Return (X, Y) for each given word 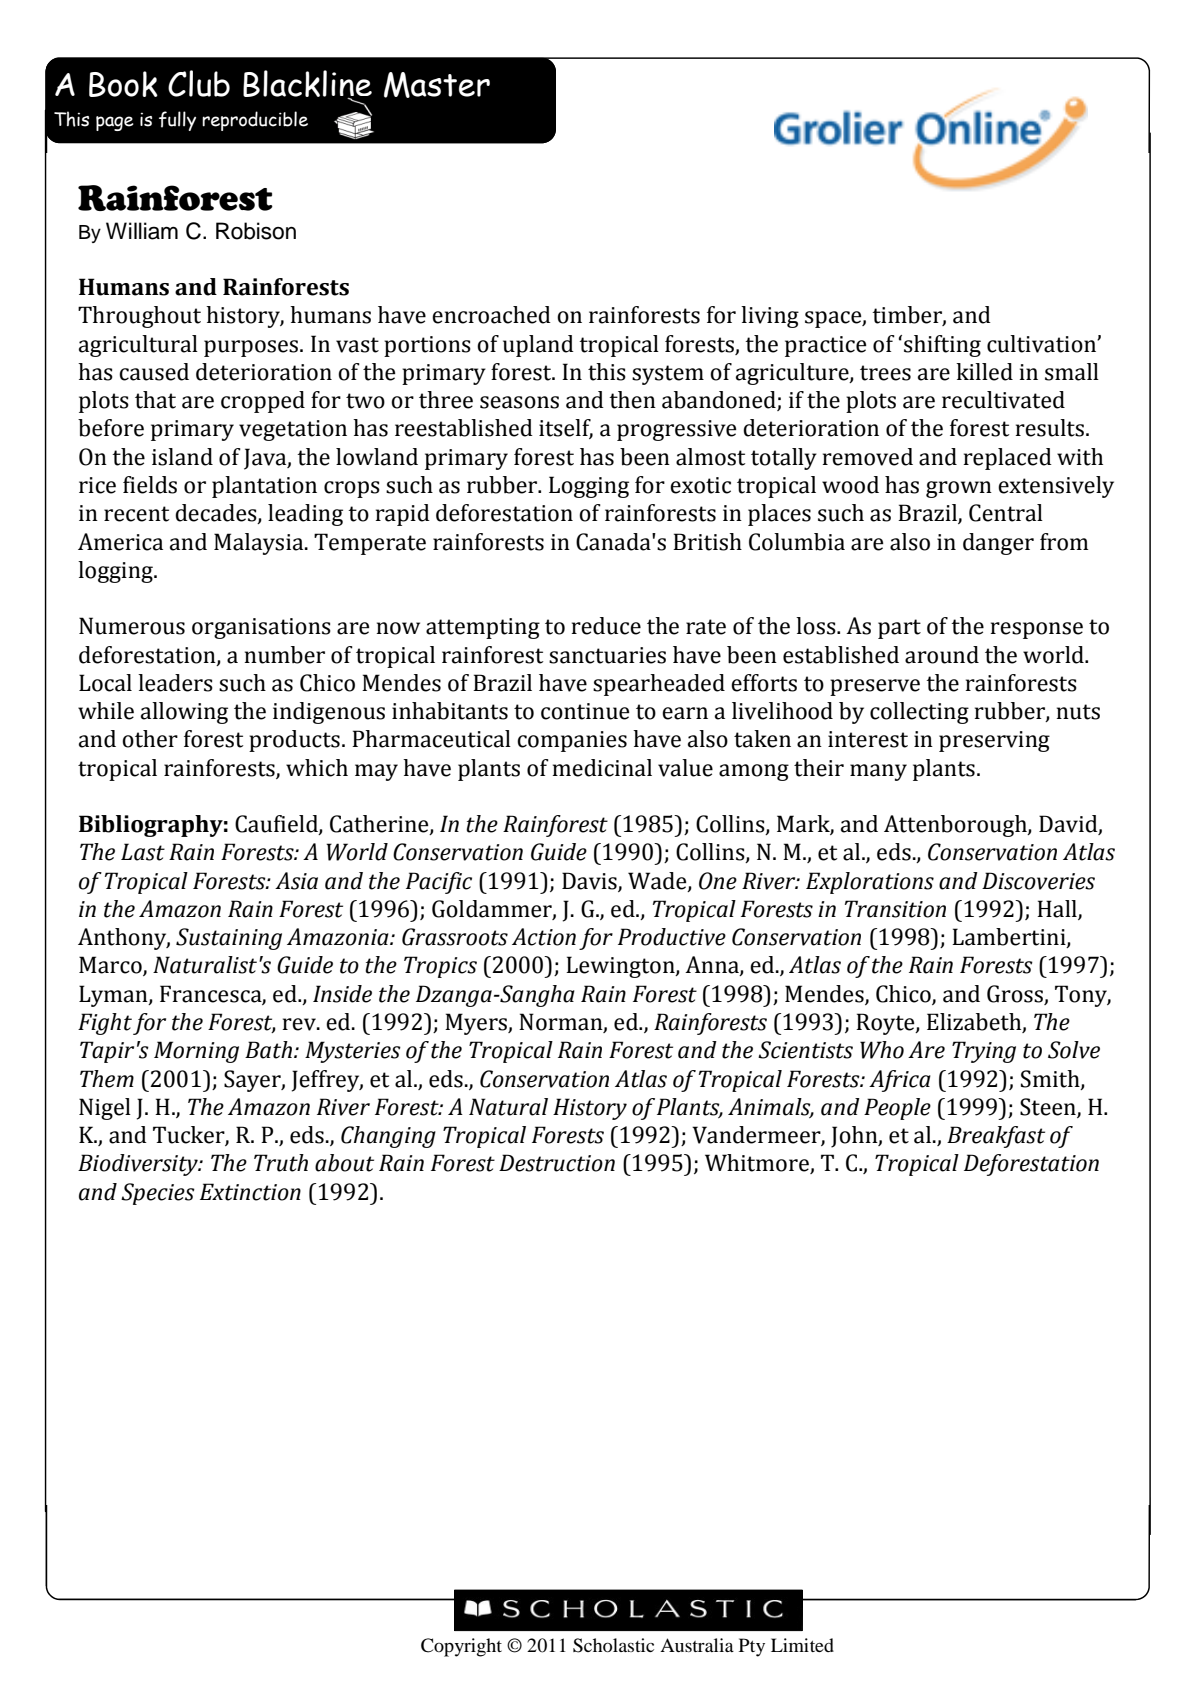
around (942, 655)
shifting (942, 346)
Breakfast (996, 1137)
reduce (606, 626)
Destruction (557, 1163)
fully (177, 121)
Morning (196, 1052)
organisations (261, 628)
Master (437, 85)
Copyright (461, 1647)
